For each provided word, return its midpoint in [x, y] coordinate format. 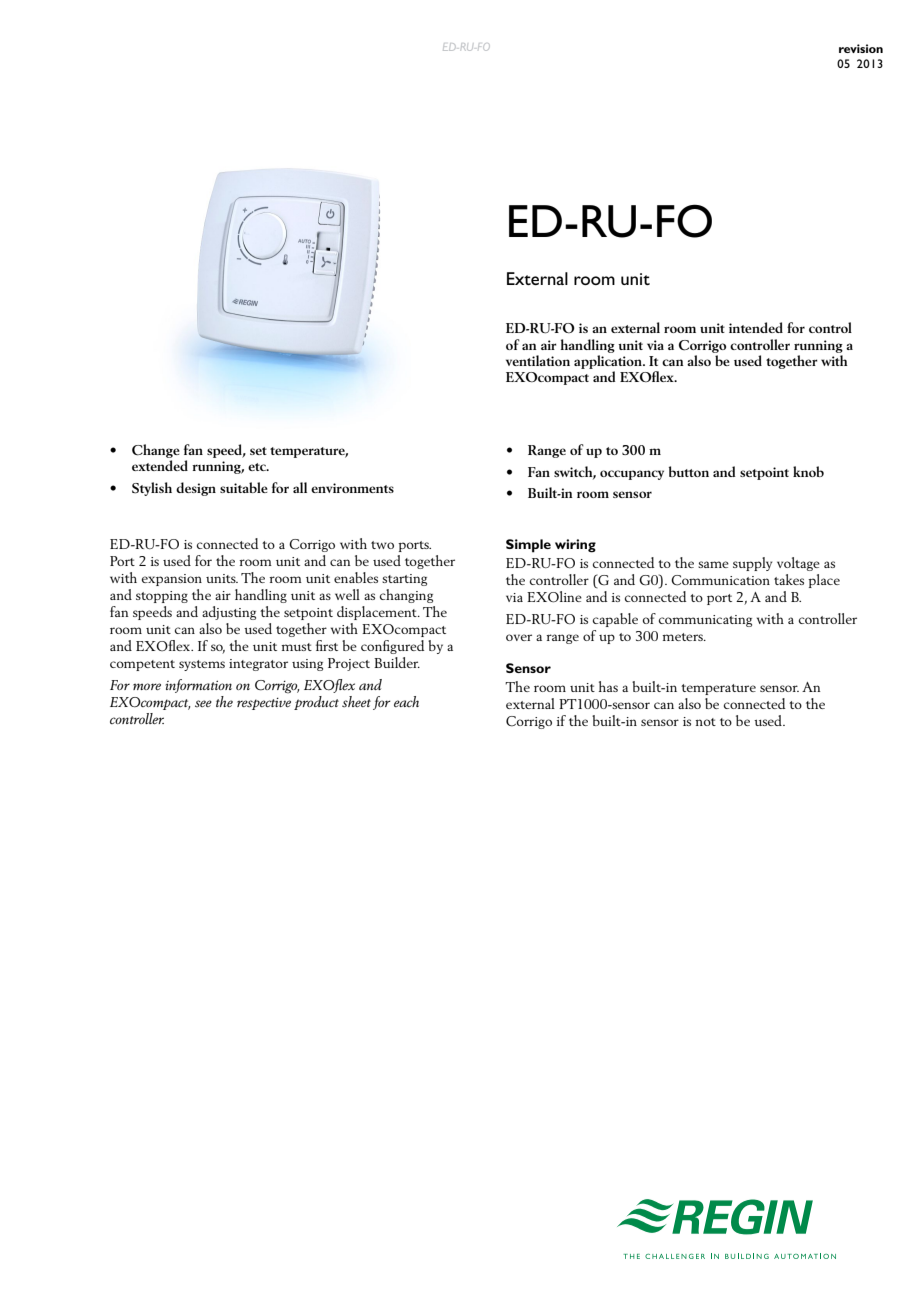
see [203, 703]
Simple [528, 546]
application [609, 362]
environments [352, 488]
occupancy [632, 475]
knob [808, 471]
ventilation [538, 360]
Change [156, 451]
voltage [798, 564]
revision [861, 48]
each [406, 701]
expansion [172, 580]
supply [752, 564]
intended [756, 327]
